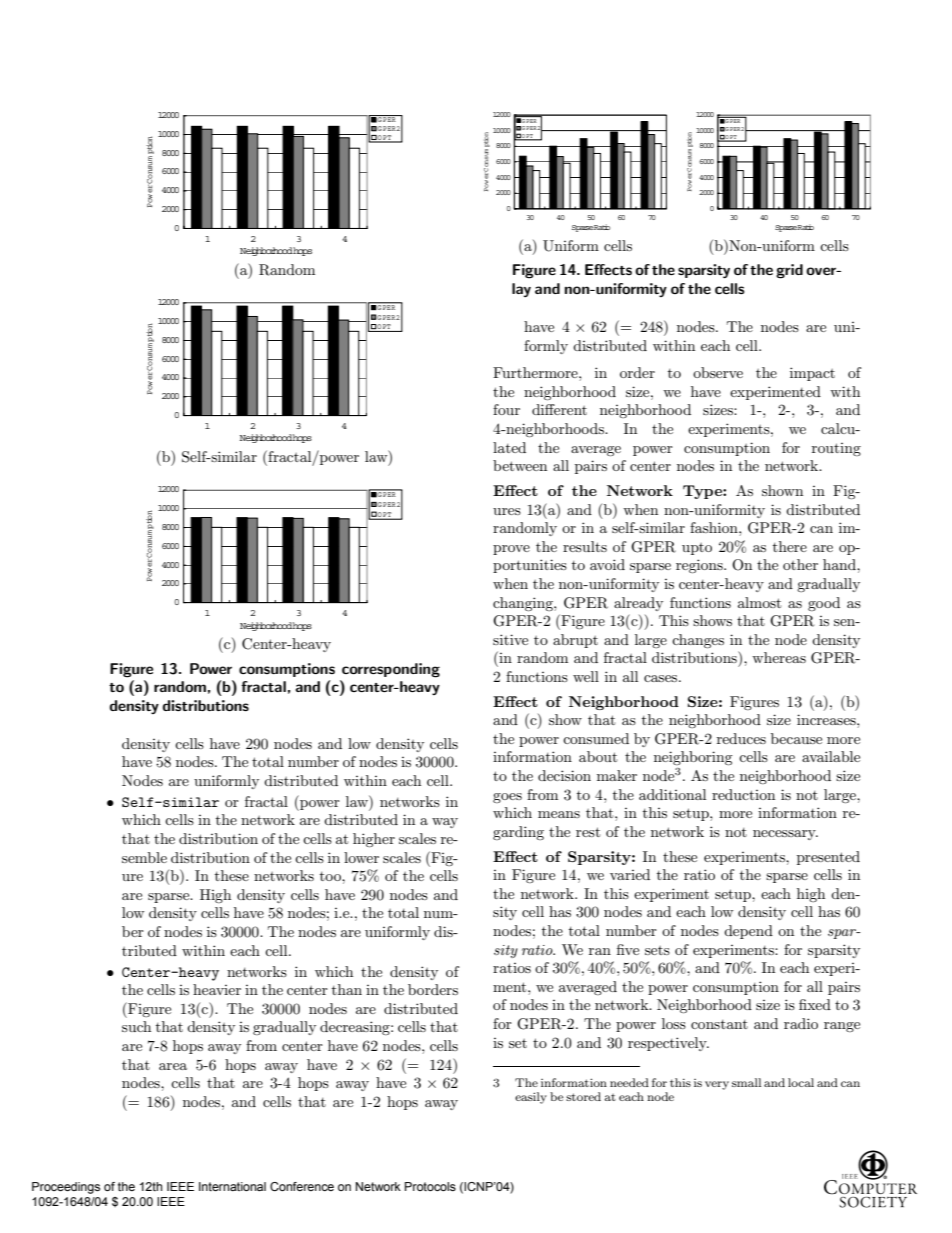 The image size is (952, 1233). I want to click on grid, so click(789, 271).
